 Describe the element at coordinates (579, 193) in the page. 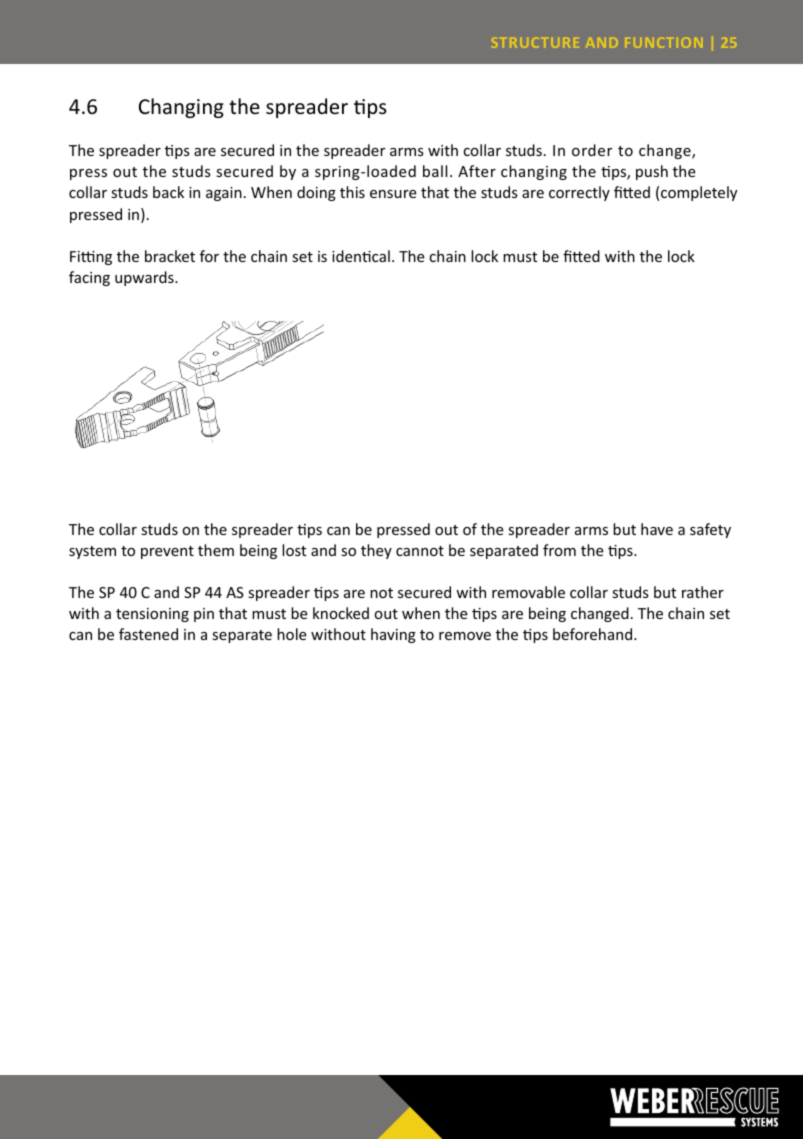

I see `correctly` at that location.
